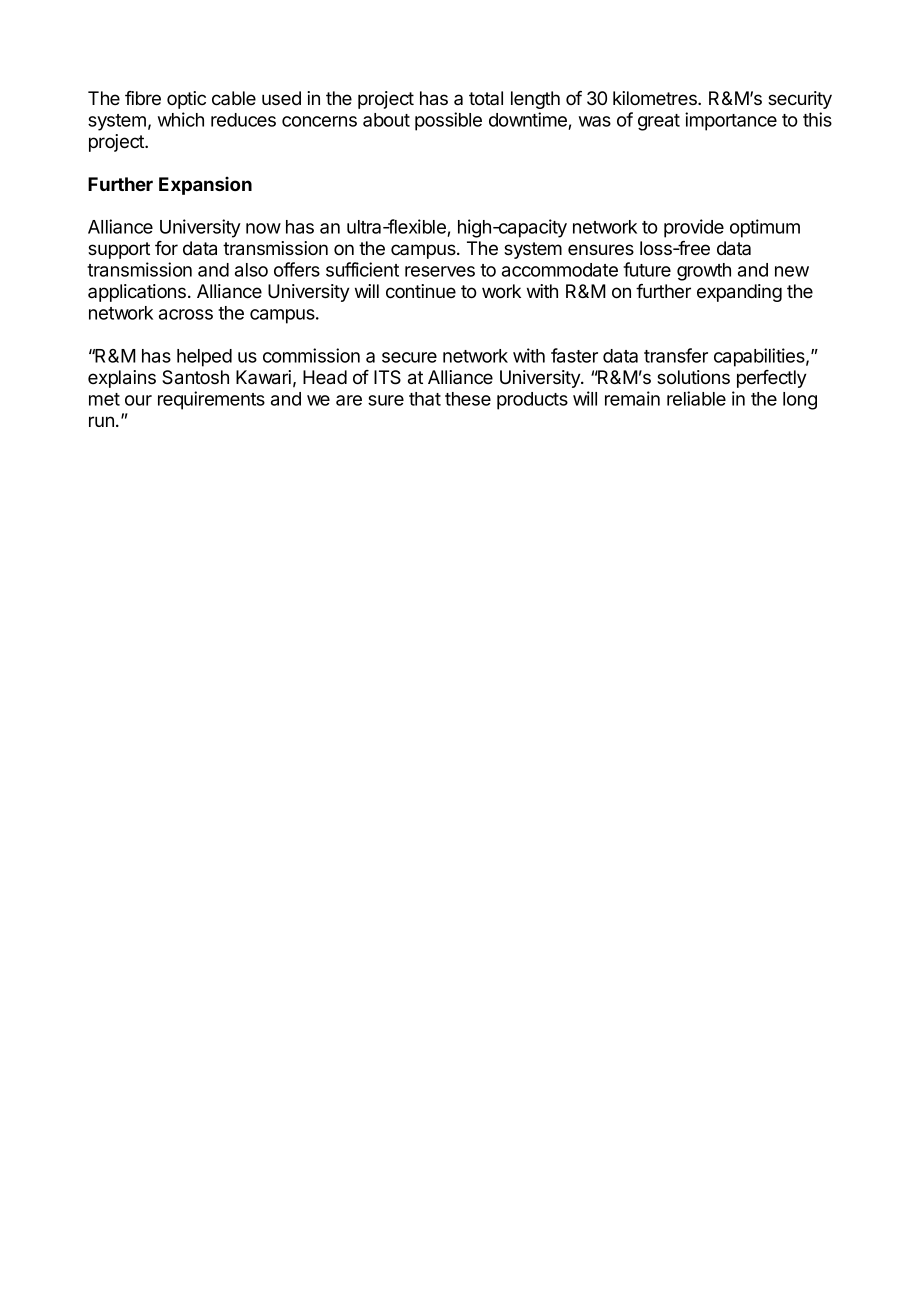 Image resolution: width=924 pixels, height=1309 pixels. Describe the element at coordinates (731, 121) in the screenshot. I see `importance` at that location.
